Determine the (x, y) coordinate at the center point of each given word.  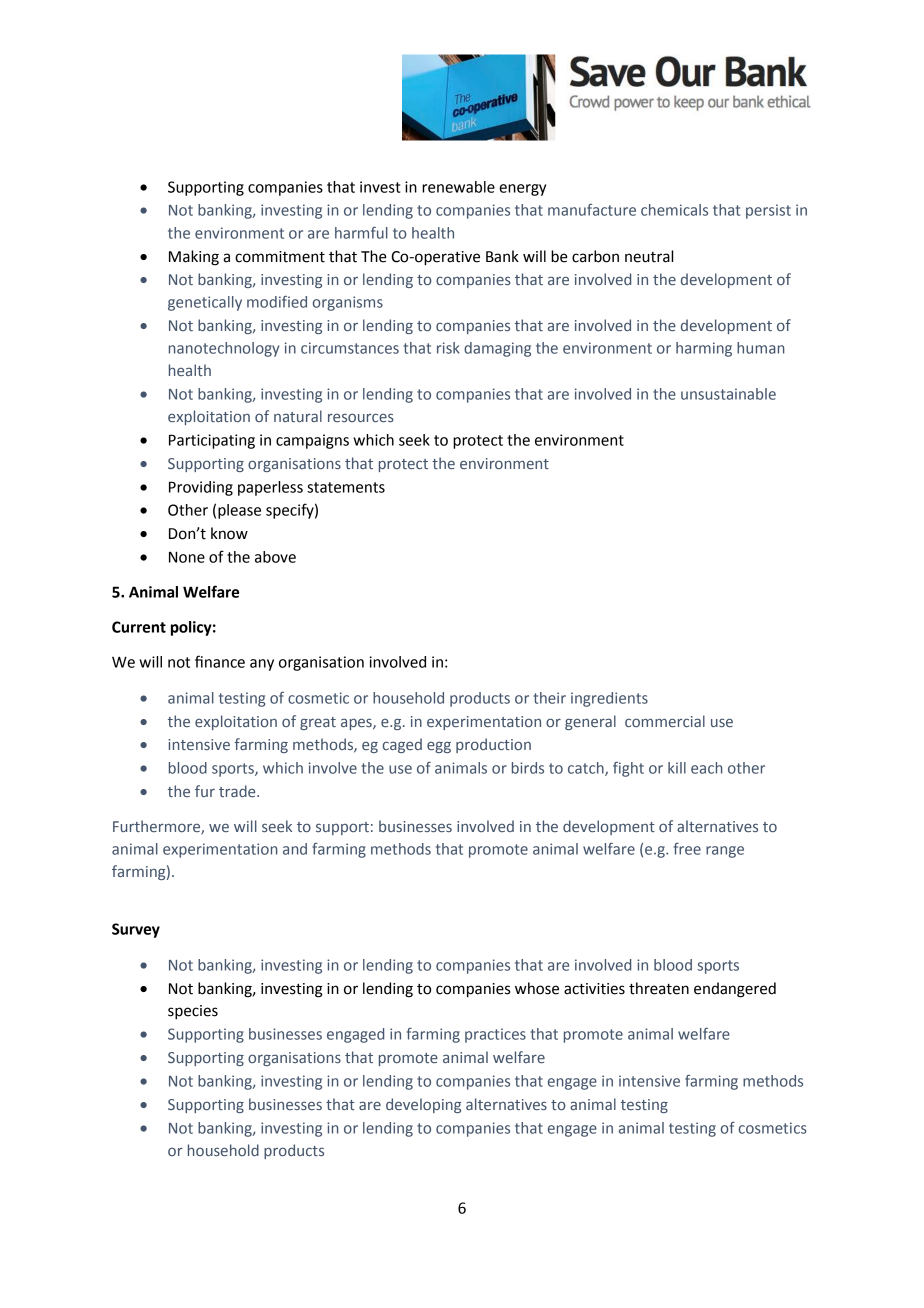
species (193, 1012)
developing (423, 1105)
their (550, 698)
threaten (659, 988)
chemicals (674, 210)
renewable (458, 187)
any (262, 665)
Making (194, 258)
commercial (665, 721)
